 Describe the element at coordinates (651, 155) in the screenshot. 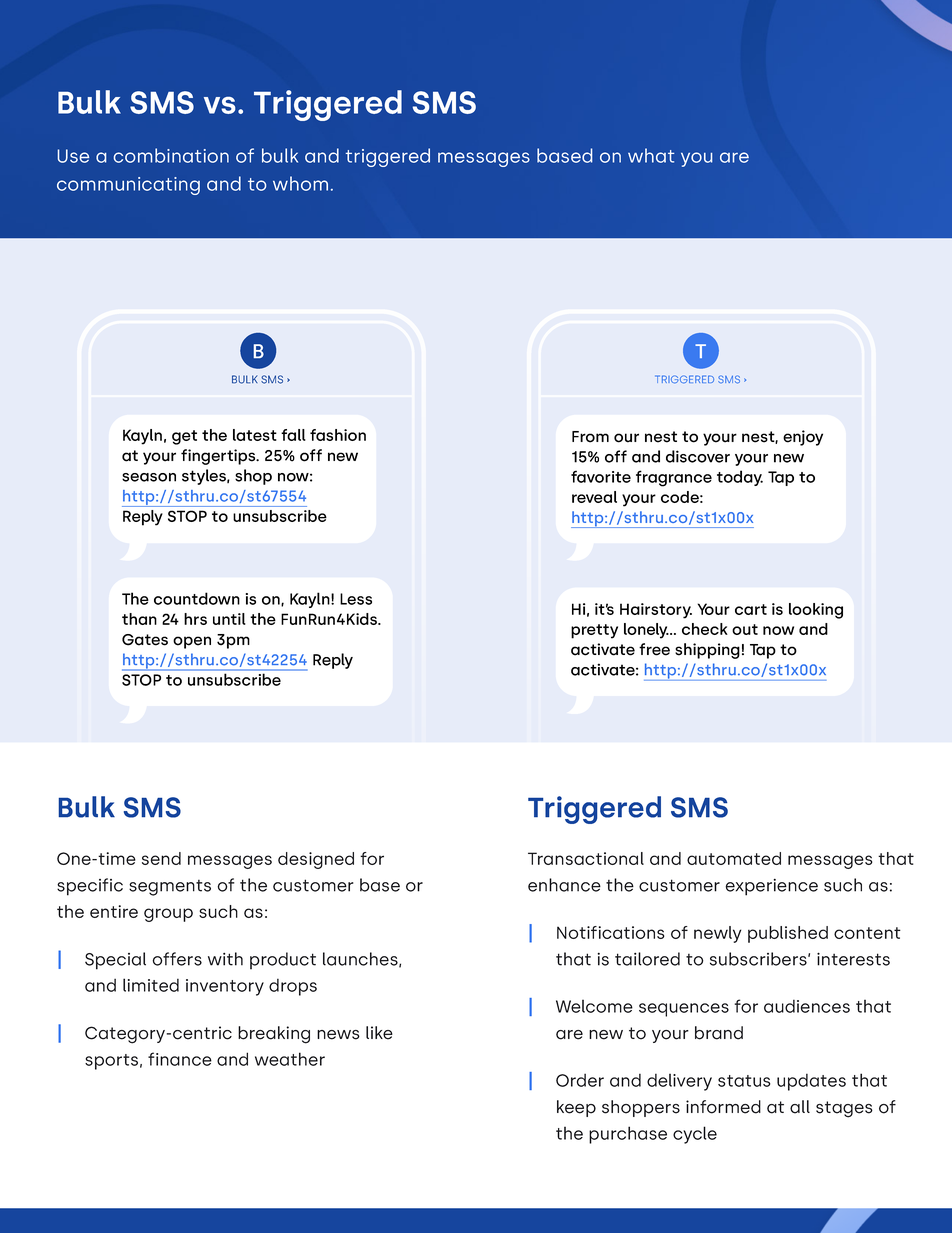

I see `what` at that location.
